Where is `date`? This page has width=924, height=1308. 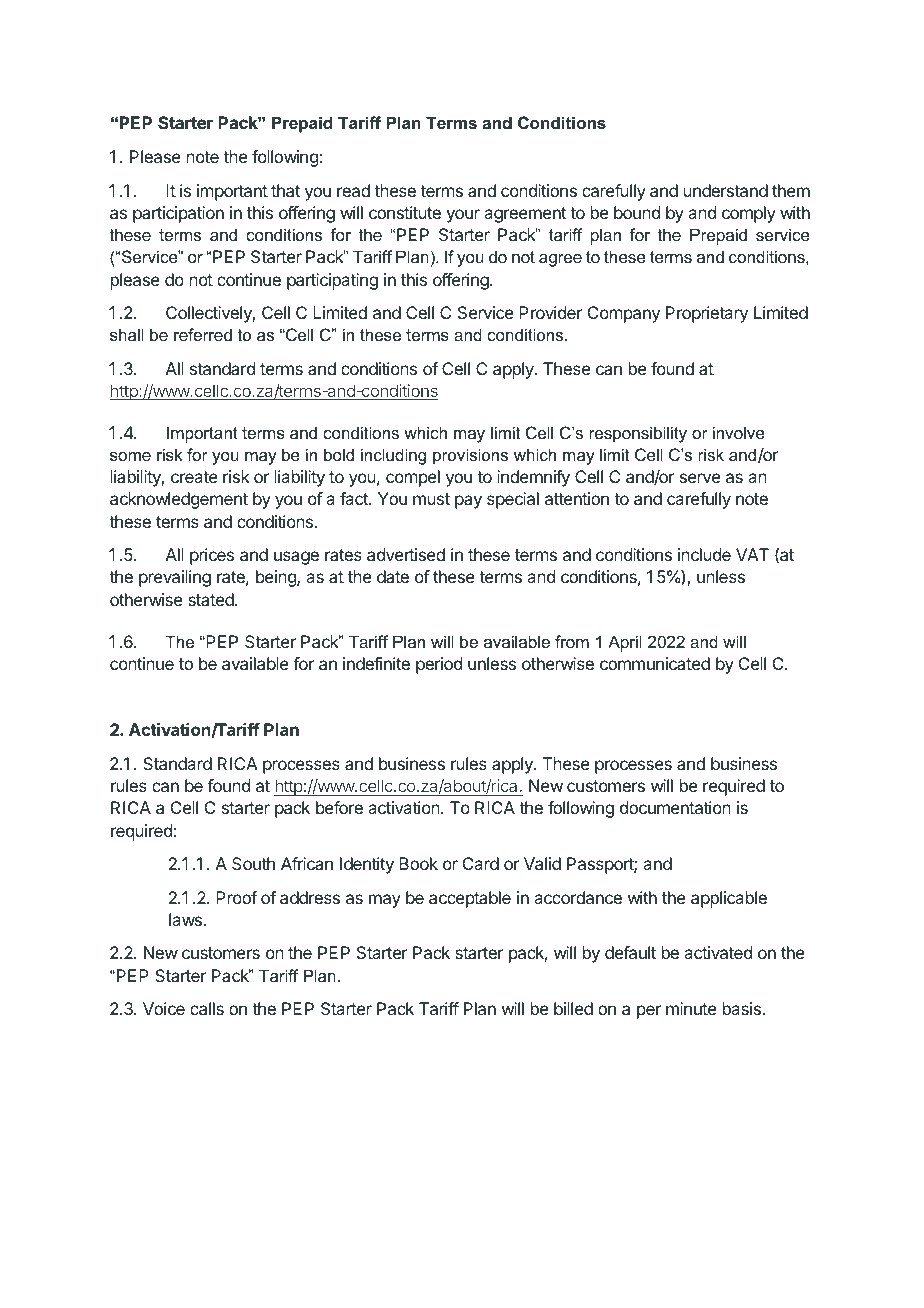
date is located at coordinates (393, 576).
